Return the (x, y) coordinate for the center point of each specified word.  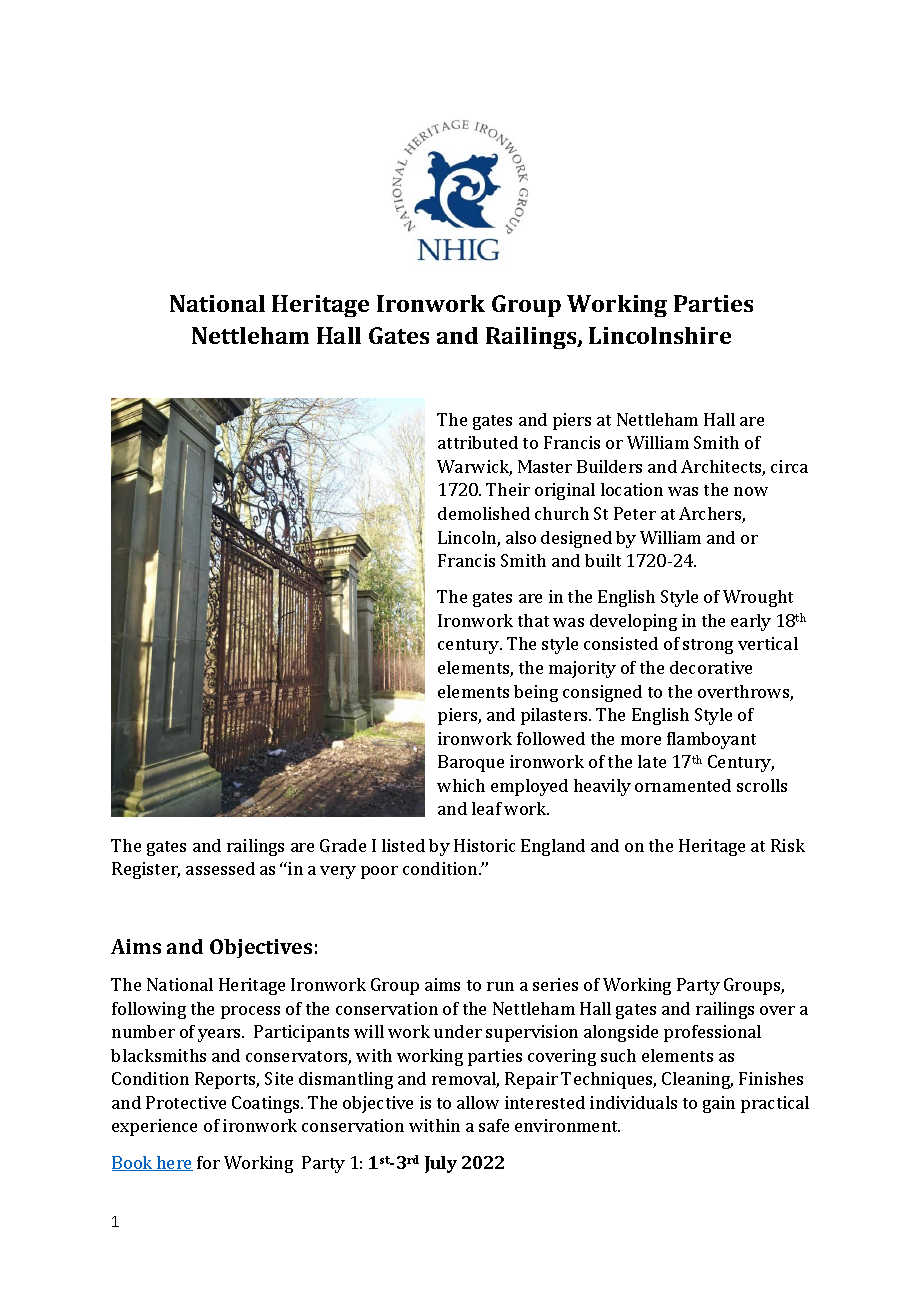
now (751, 491)
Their (508, 489)
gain (719, 1104)
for (208, 1162)
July (441, 1164)
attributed (478, 442)
